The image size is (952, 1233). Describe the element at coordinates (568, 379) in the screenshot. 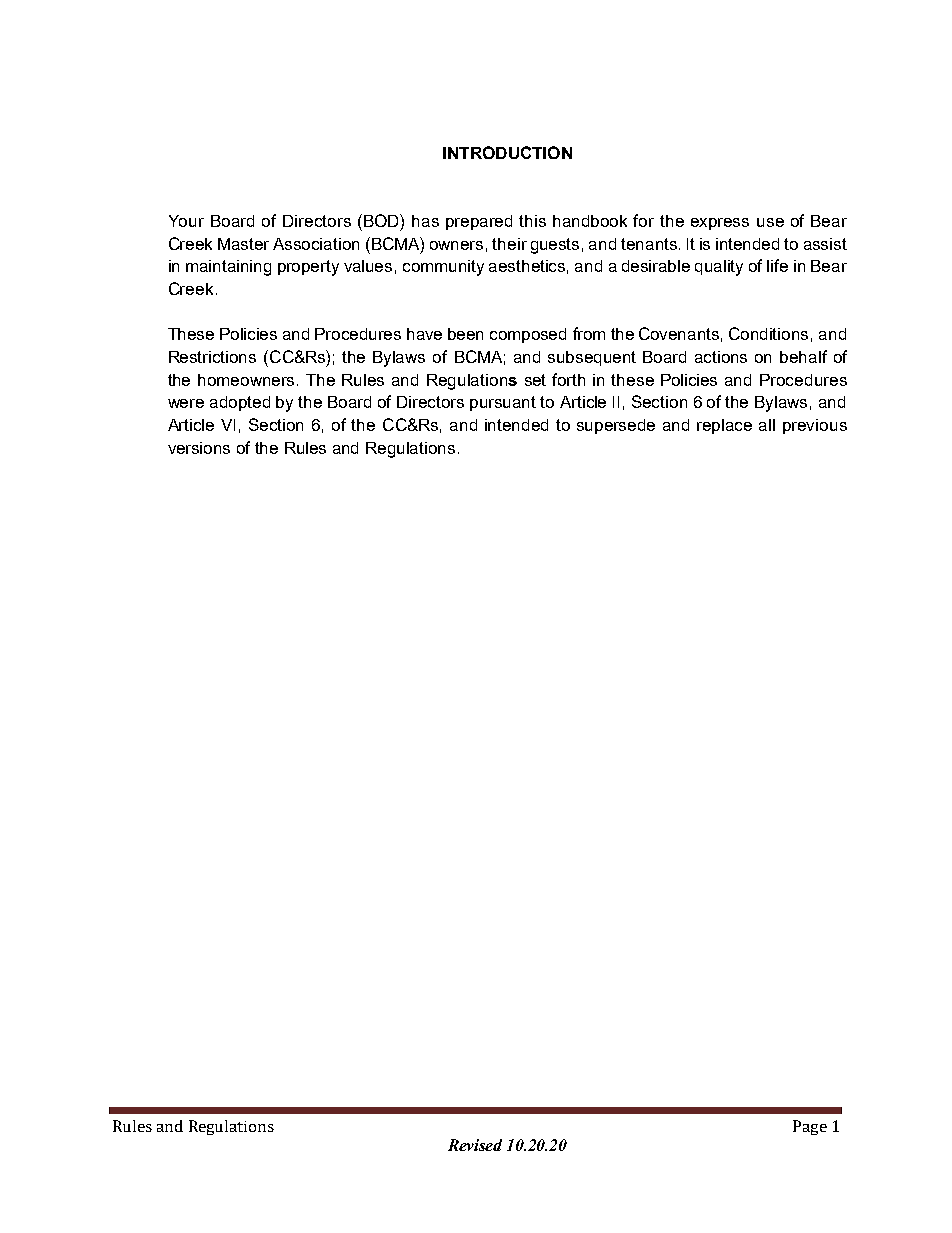

I see `forth` at that location.
